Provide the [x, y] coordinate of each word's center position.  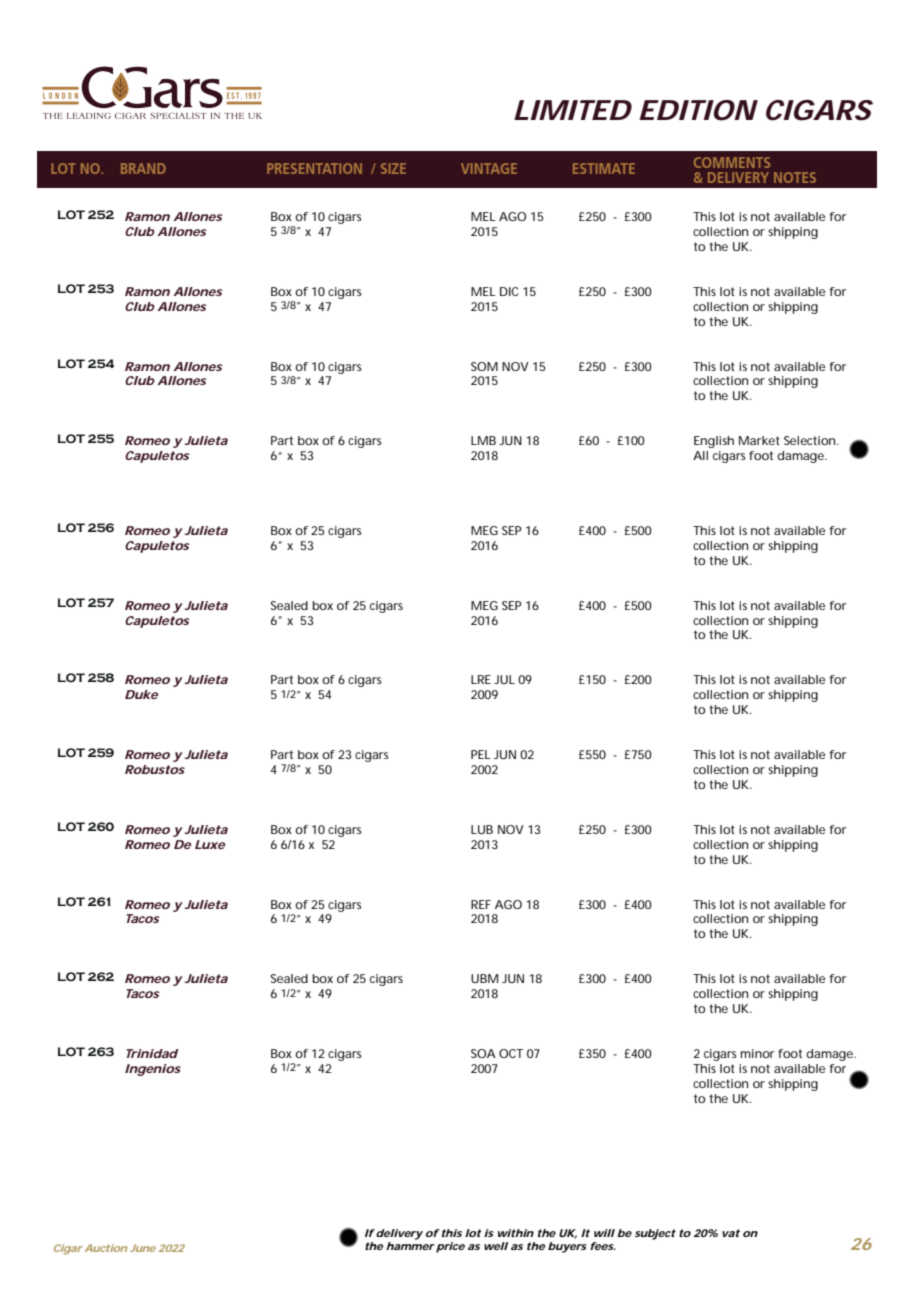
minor [757, 1053]
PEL [481, 754]
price [450, 1247]
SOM [484, 366]
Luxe [210, 844]
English [714, 442]
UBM [484, 978]
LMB [483, 440]
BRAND [143, 168]
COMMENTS [732, 162]
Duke [141, 694]
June [143, 1248]
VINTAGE [489, 168]
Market [759, 440]
